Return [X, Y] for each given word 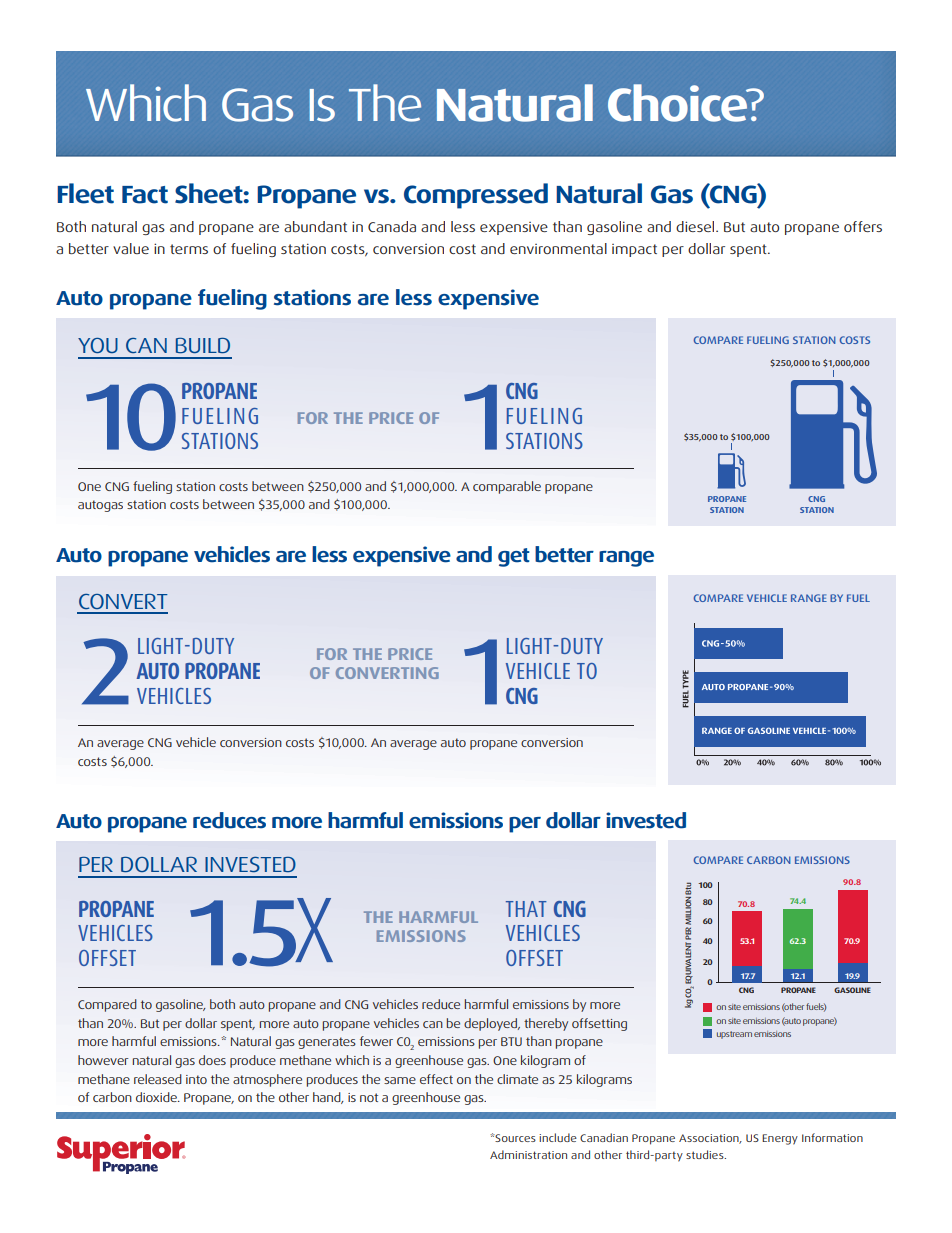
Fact [145, 195]
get [514, 557]
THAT [526, 909]
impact [634, 250]
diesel [696, 226]
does [212, 1060]
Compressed [476, 196]
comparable [507, 487]
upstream [734, 1035]
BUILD [203, 345]
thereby [546, 1024]
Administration [528, 1154]
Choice [678, 103]
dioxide [157, 1097]
